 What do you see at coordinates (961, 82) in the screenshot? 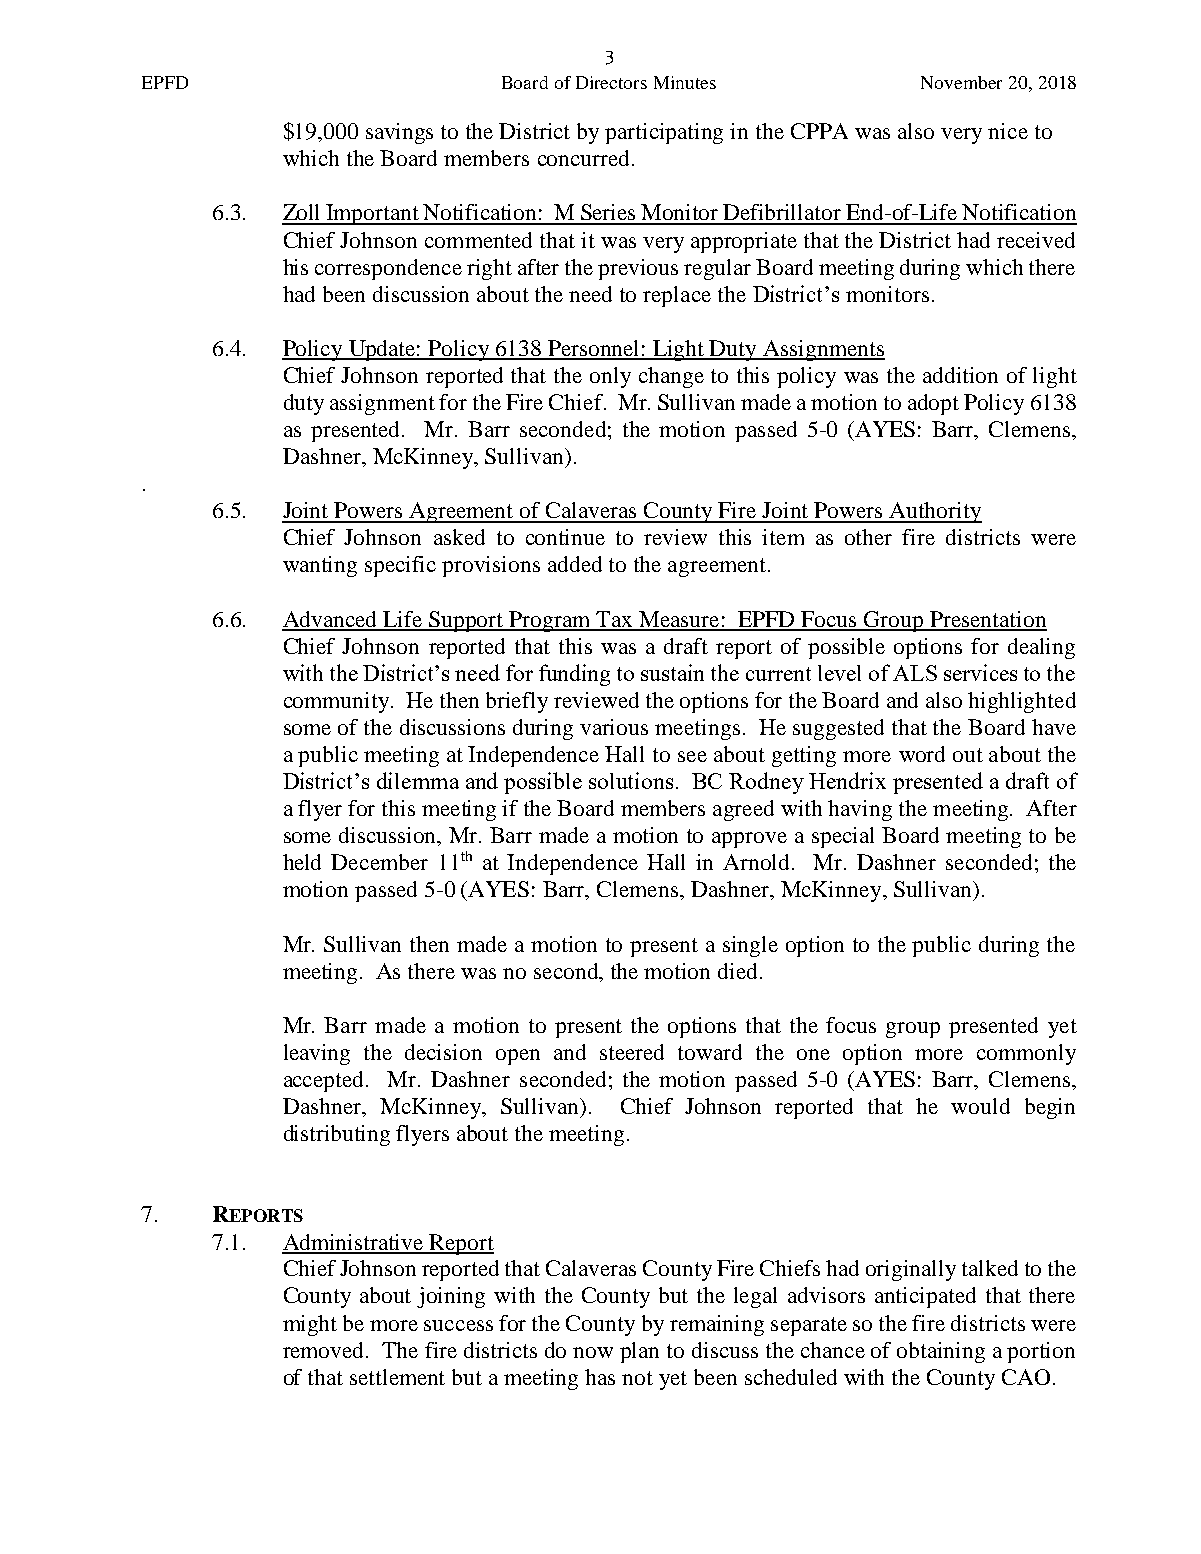
I see `November` at bounding box center [961, 82].
